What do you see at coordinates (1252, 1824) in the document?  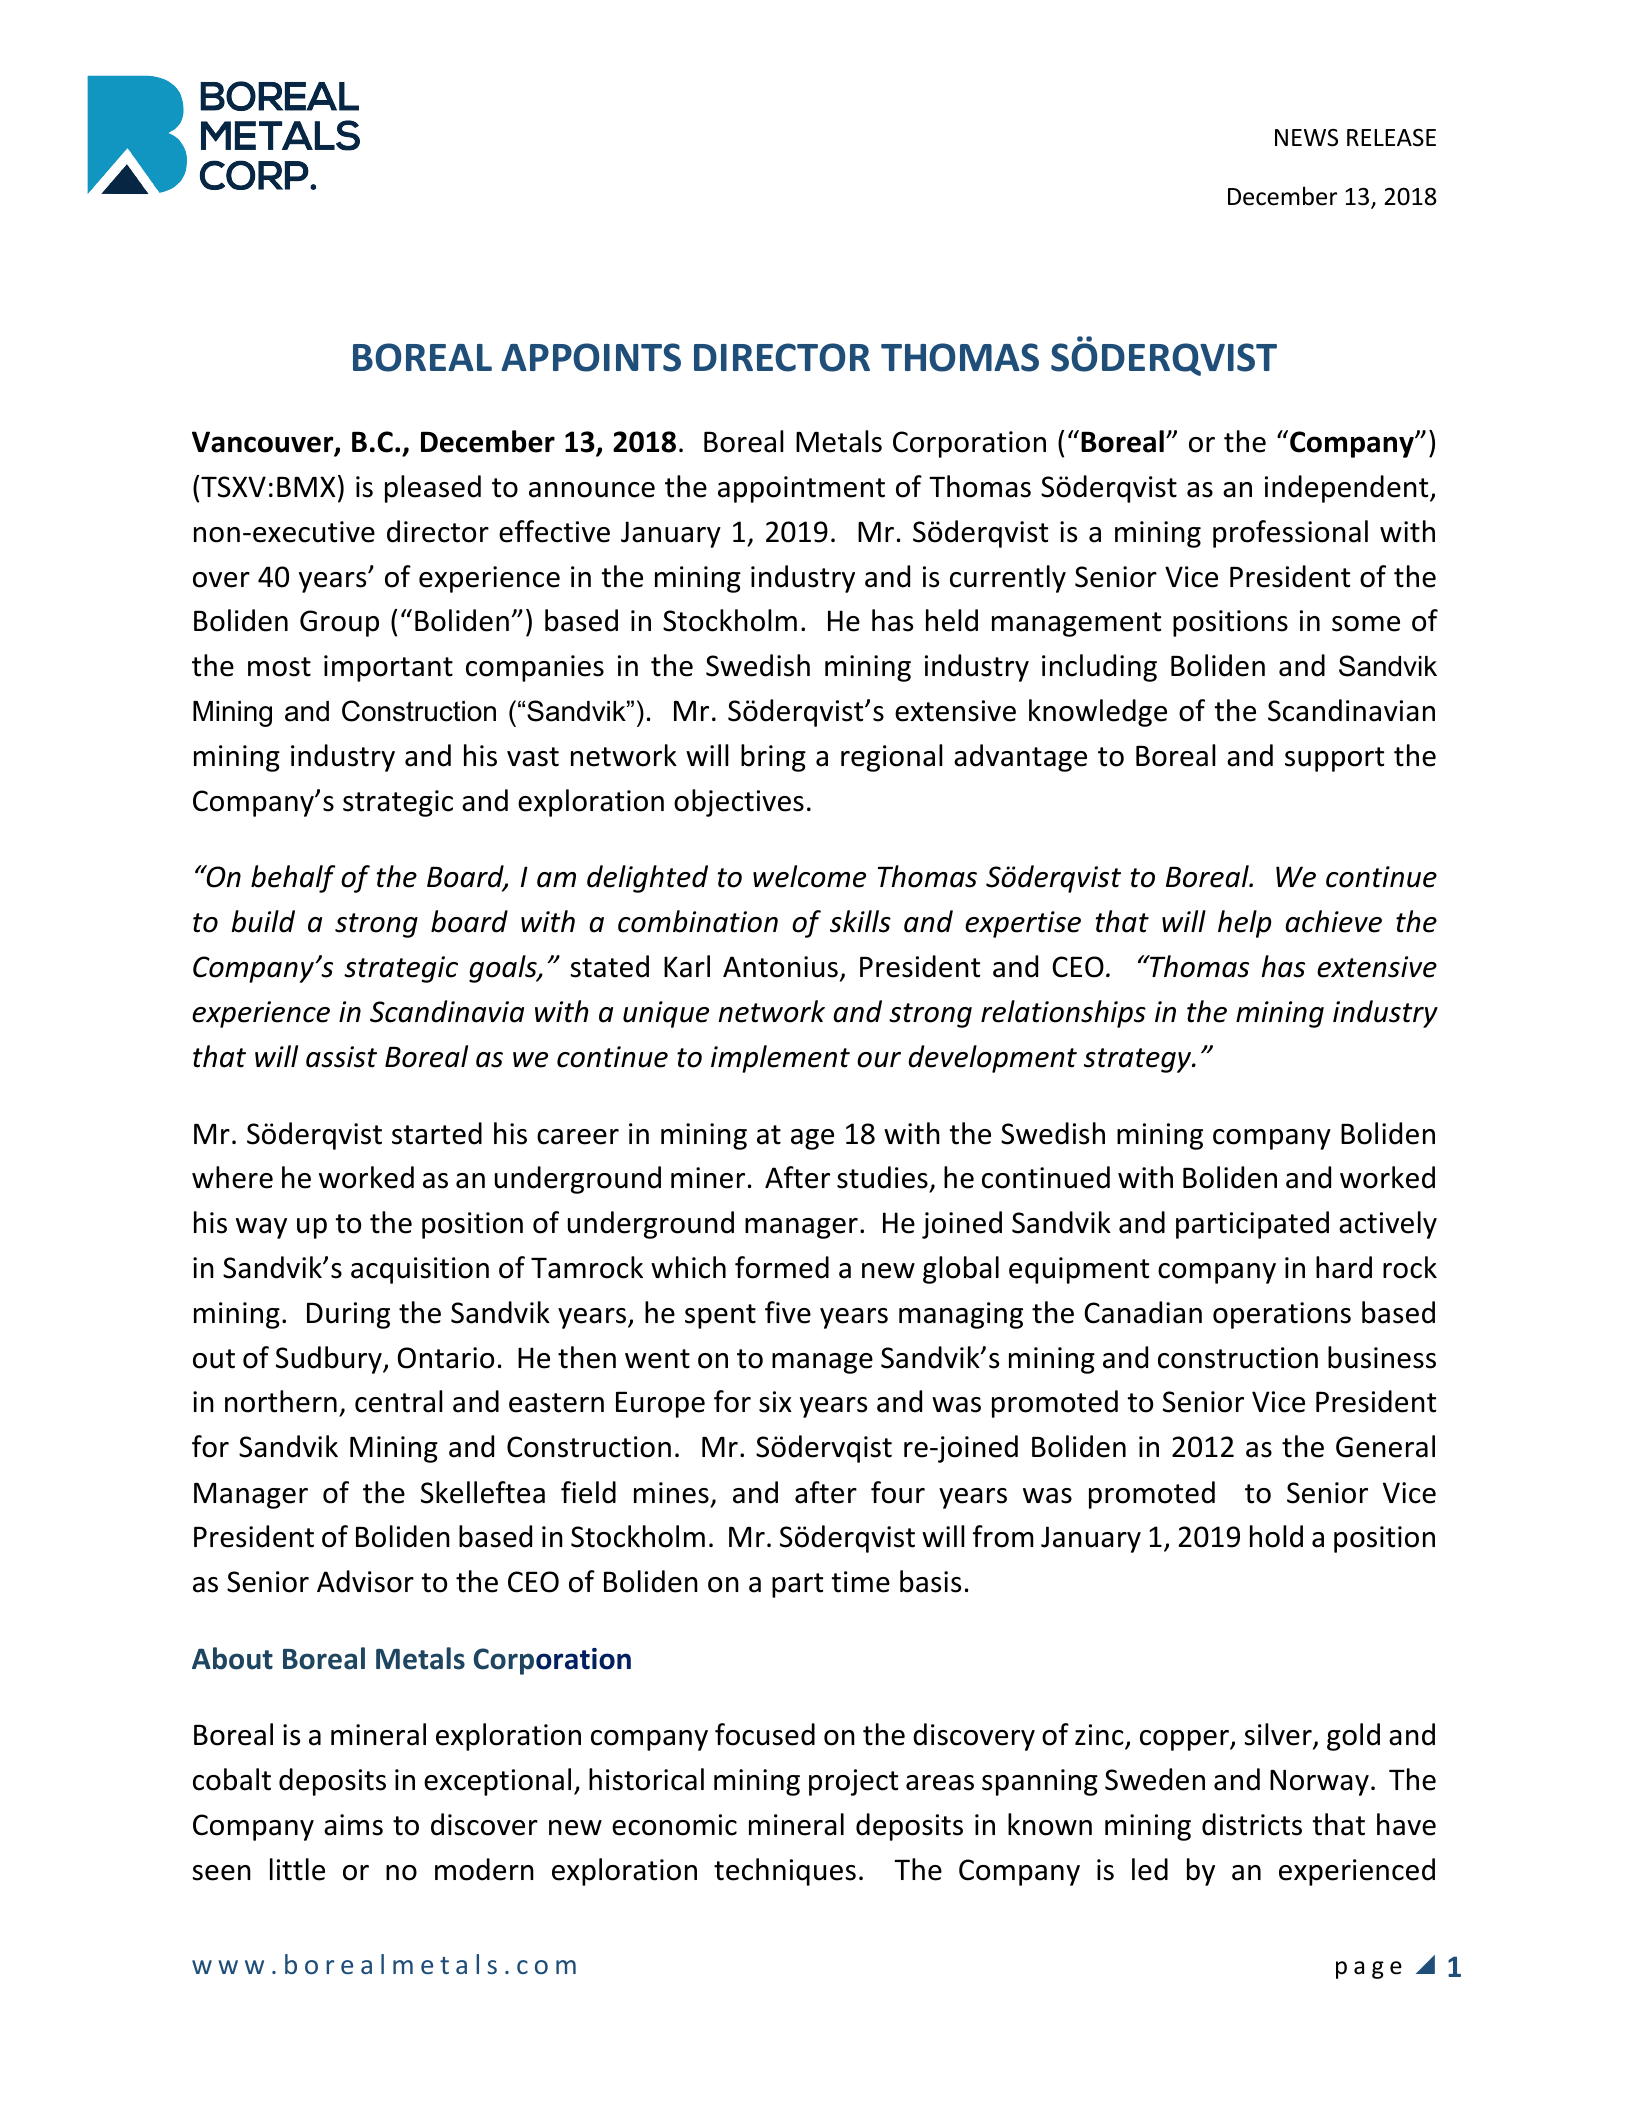 I see `districts` at bounding box center [1252, 1824].
